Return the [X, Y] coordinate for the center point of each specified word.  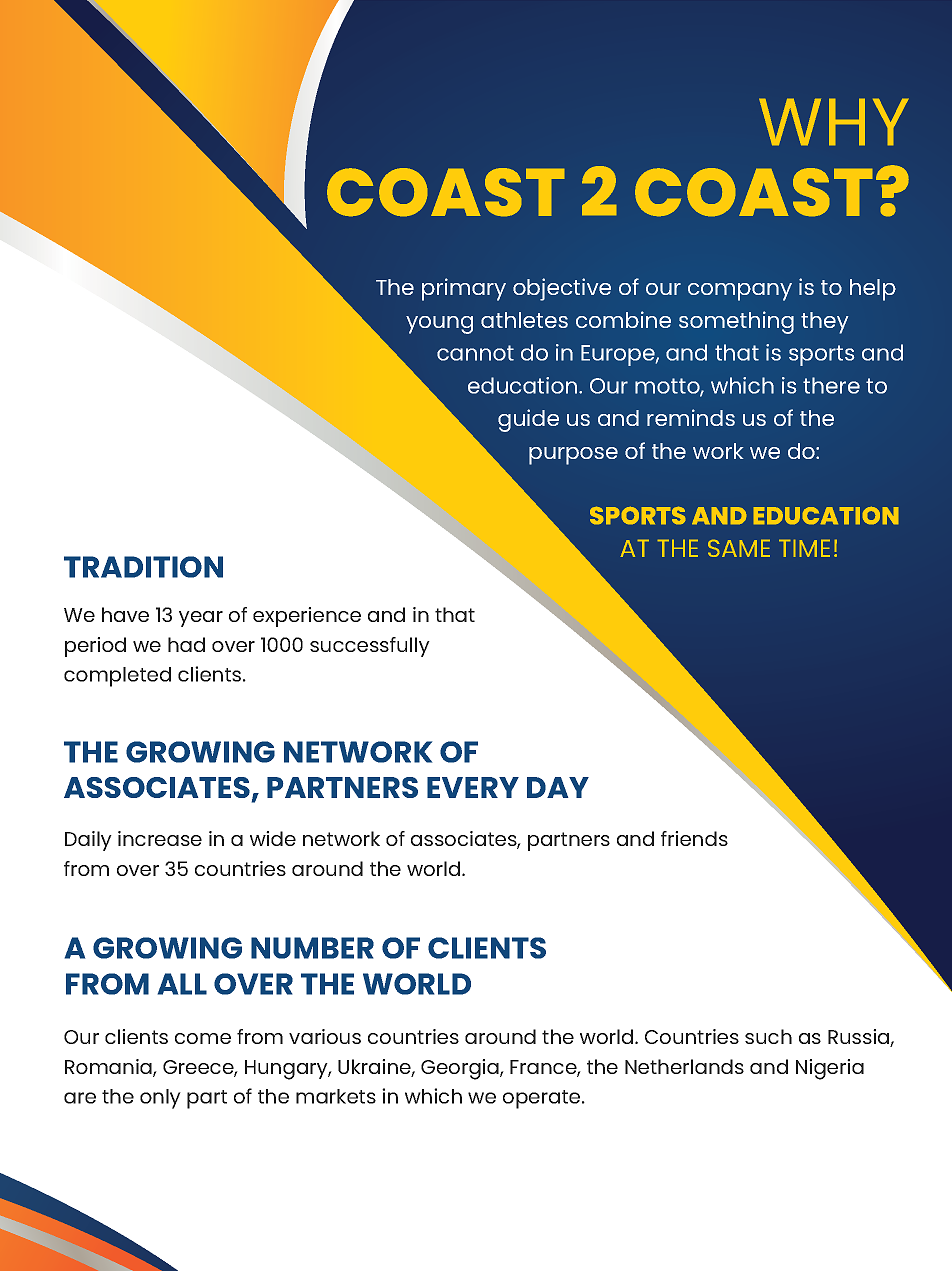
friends [694, 838]
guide [528, 420]
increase [160, 838]
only [160, 1099]
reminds [691, 417]
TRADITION [143, 567]
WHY [833, 122]
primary [464, 289]
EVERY [473, 787]
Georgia [461, 1069]
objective [562, 289]
